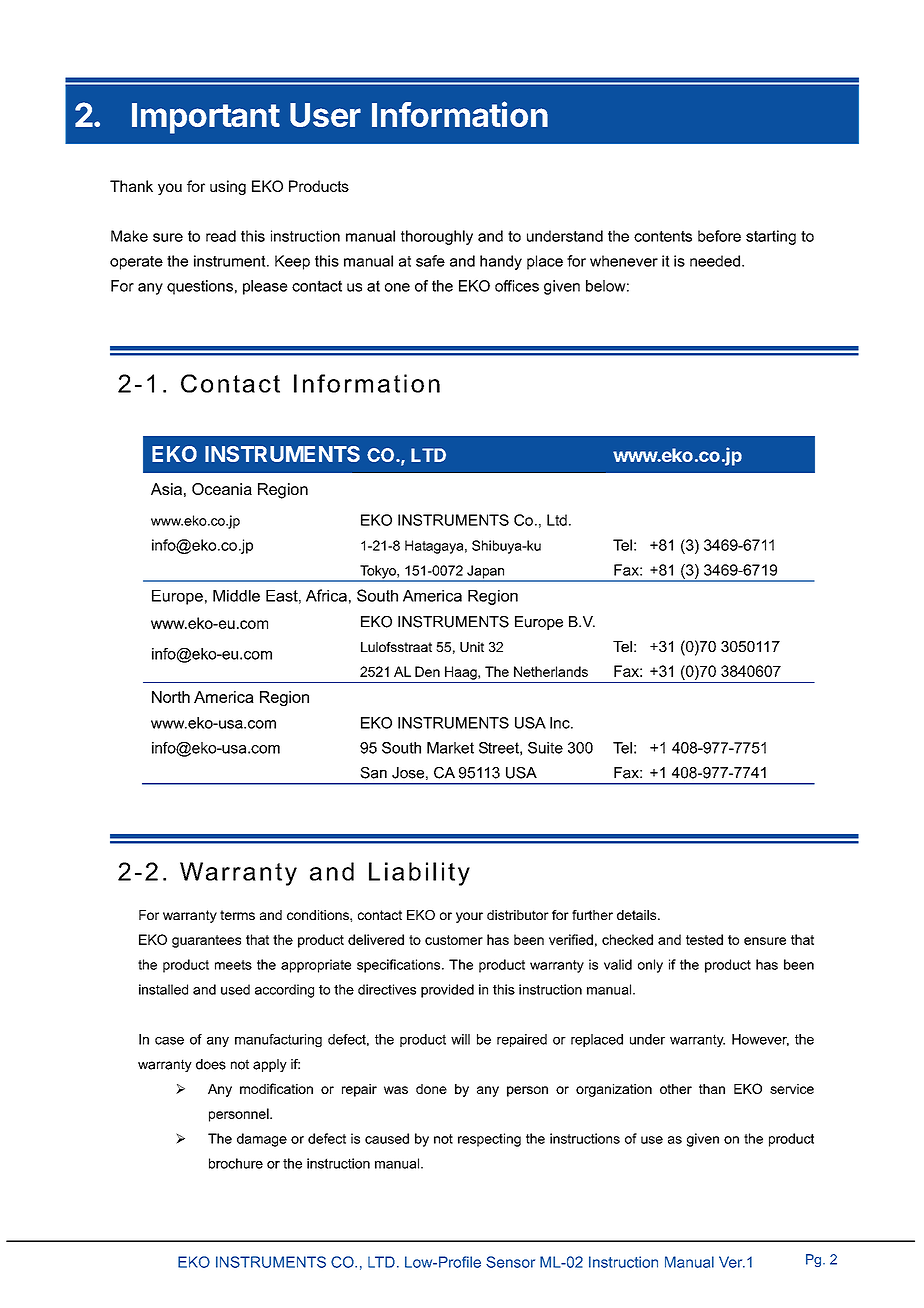 The height and width of the page is (1308, 924). I want to click on offices, so click(517, 286).
